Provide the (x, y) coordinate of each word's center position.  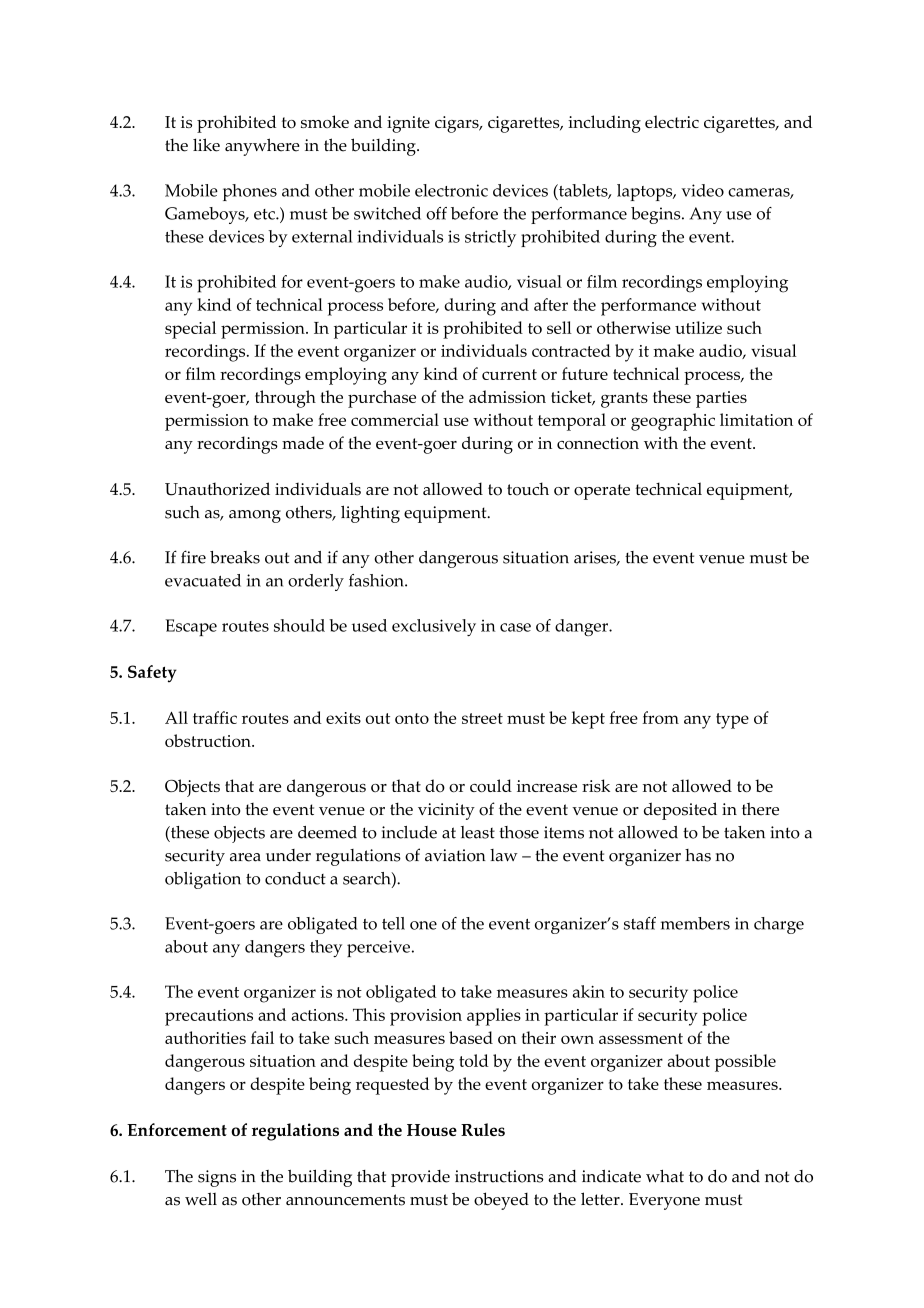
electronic (451, 190)
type (732, 721)
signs (217, 1178)
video (702, 190)
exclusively (434, 627)
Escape (191, 627)
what (665, 1176)
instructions (499, 1176)
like (206, 145)
